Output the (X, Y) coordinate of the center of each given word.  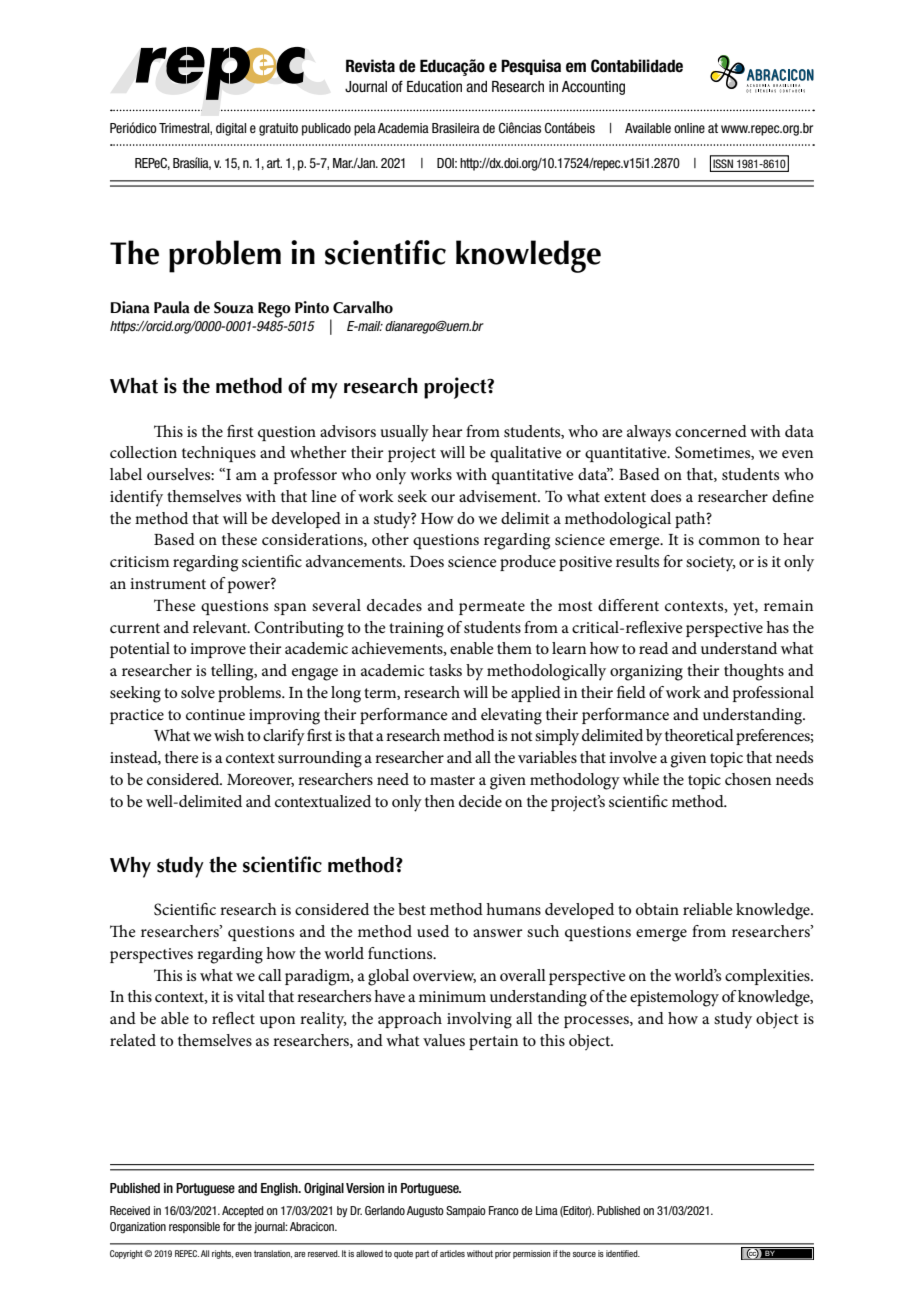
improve (218, 650)
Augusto (425, 1212)
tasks (445, 670)
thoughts (754, 672)
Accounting (593, 88)
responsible (194, 1227)
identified (623, 1253)
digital (231, 129)
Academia (403, 128)
